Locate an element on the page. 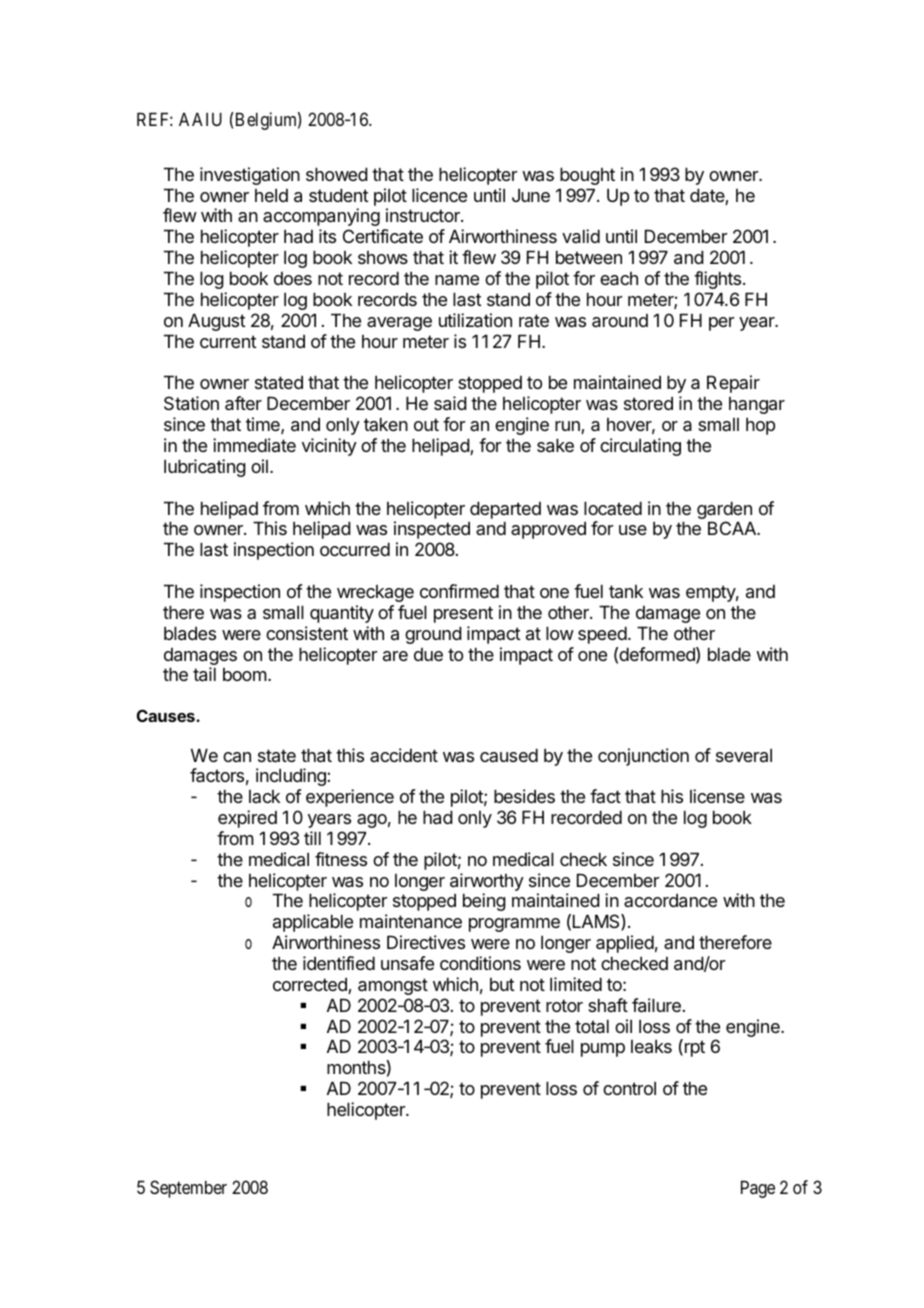  control is located at coordinates (629, 1088).
